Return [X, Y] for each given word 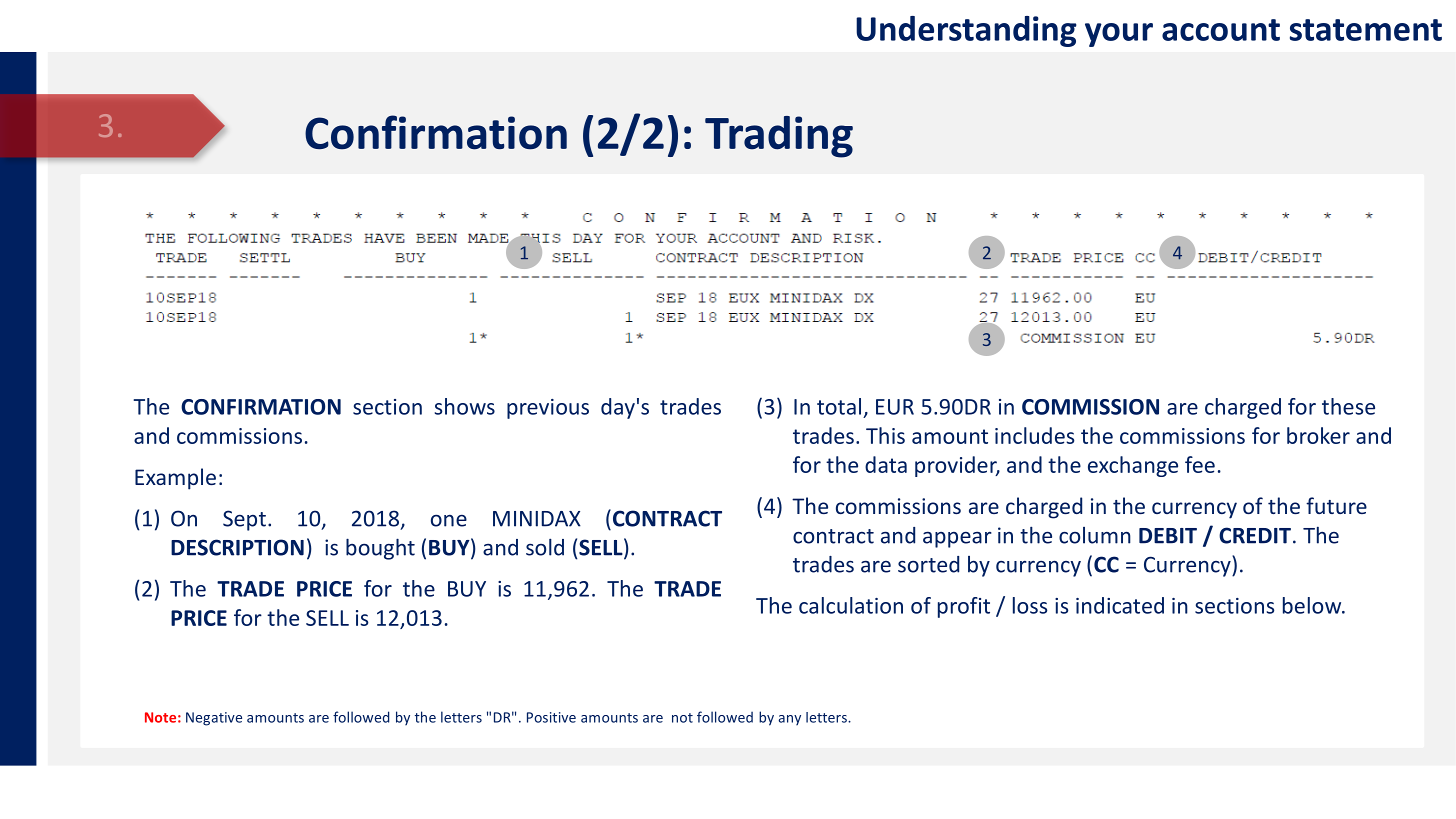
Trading [779, 137]
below [1313, 605]
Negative [214, 719]
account [1221, 30]
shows [465, 406]
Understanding [966, 31]
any [789, 720]
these [1348, 406]
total [839, 406]
